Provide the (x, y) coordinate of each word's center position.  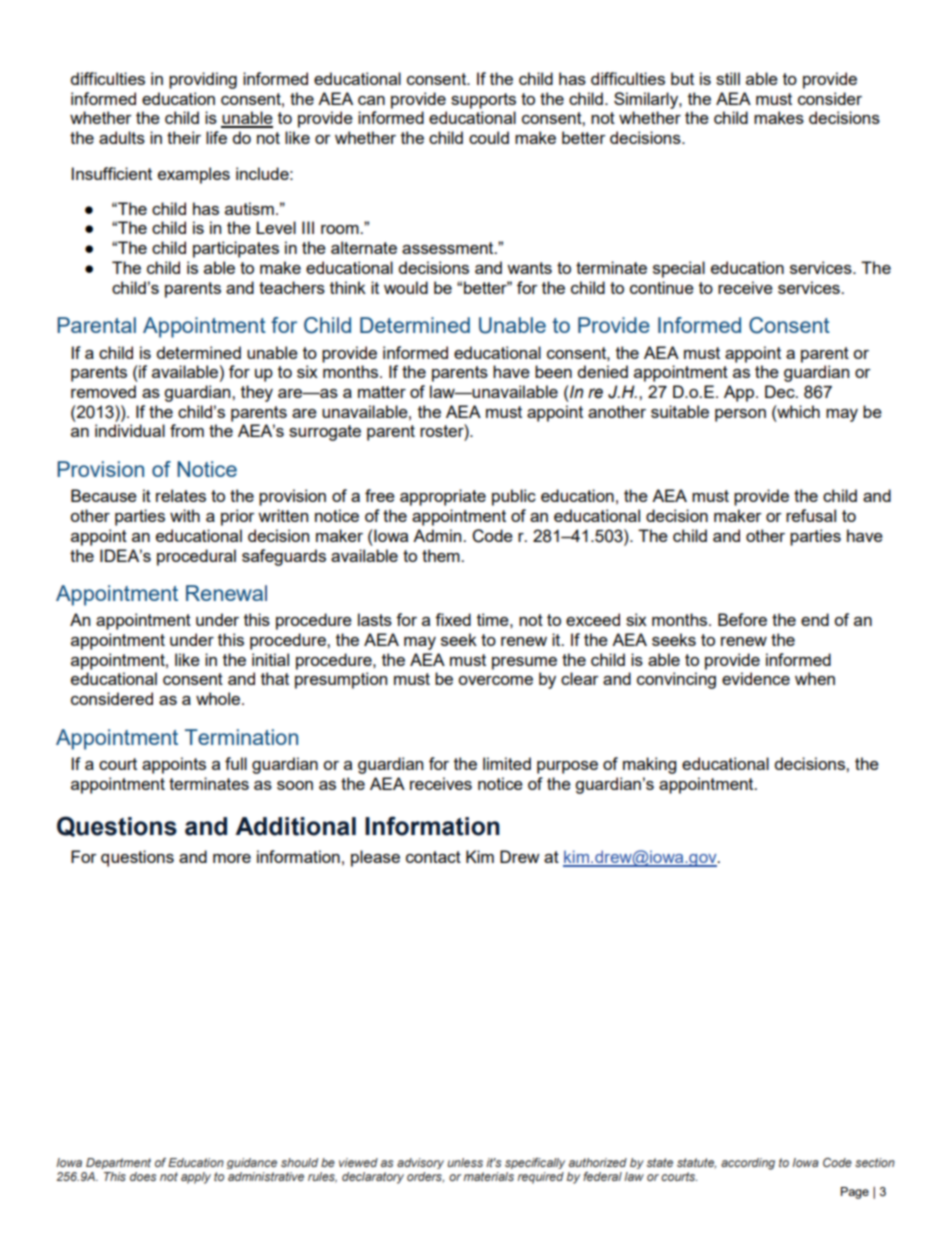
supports (483, 101)
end (815, 619)
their (184, 137)
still (728, 78)
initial (270, 659)
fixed (453, 619)
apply (196, 1178)
